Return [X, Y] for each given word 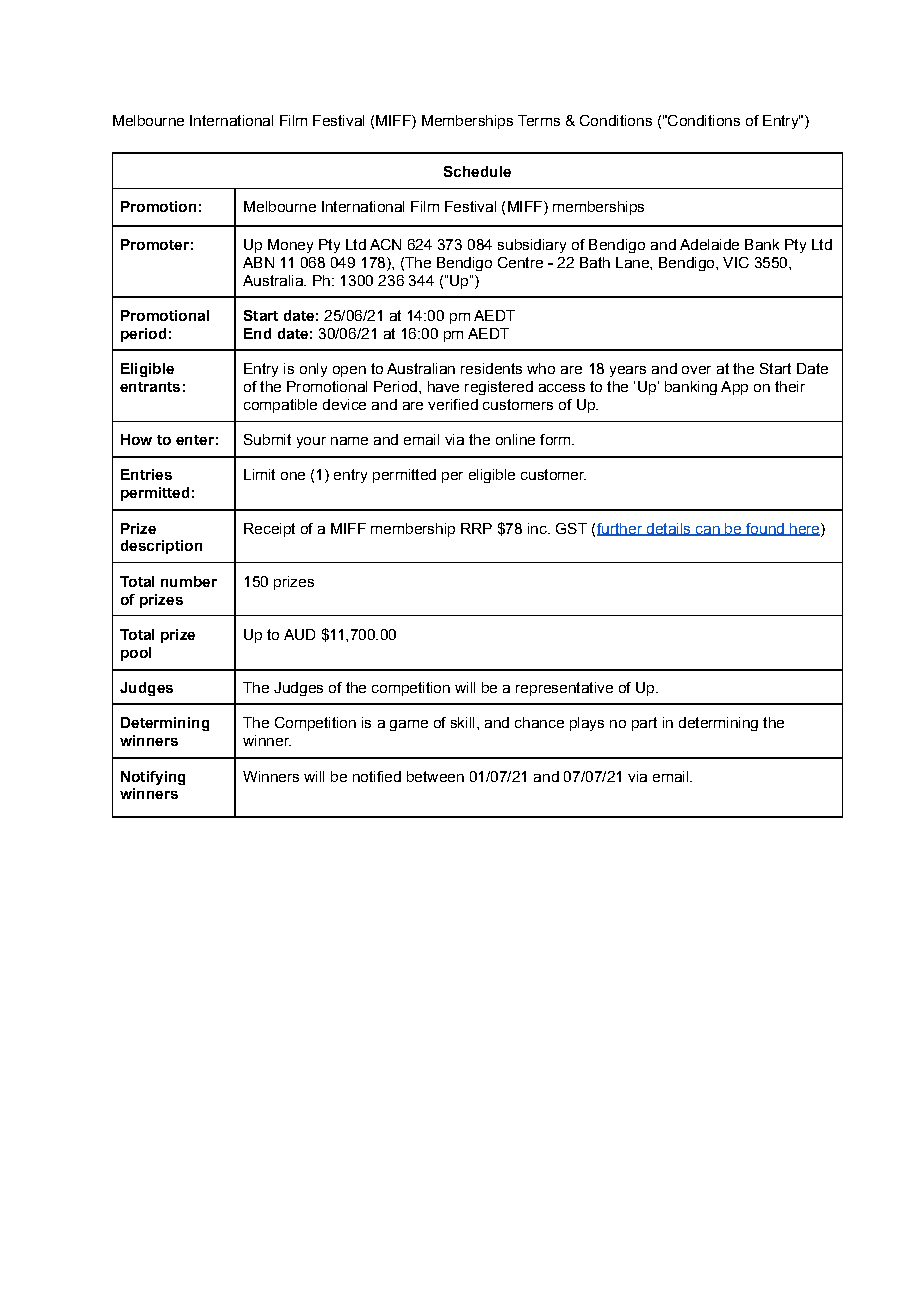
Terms [539, 120]
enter [195, 440]
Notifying [153, 778]
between [435, 776]
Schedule [477, 171]
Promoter [155, 244]
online [515, 439]
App [734, 388]
